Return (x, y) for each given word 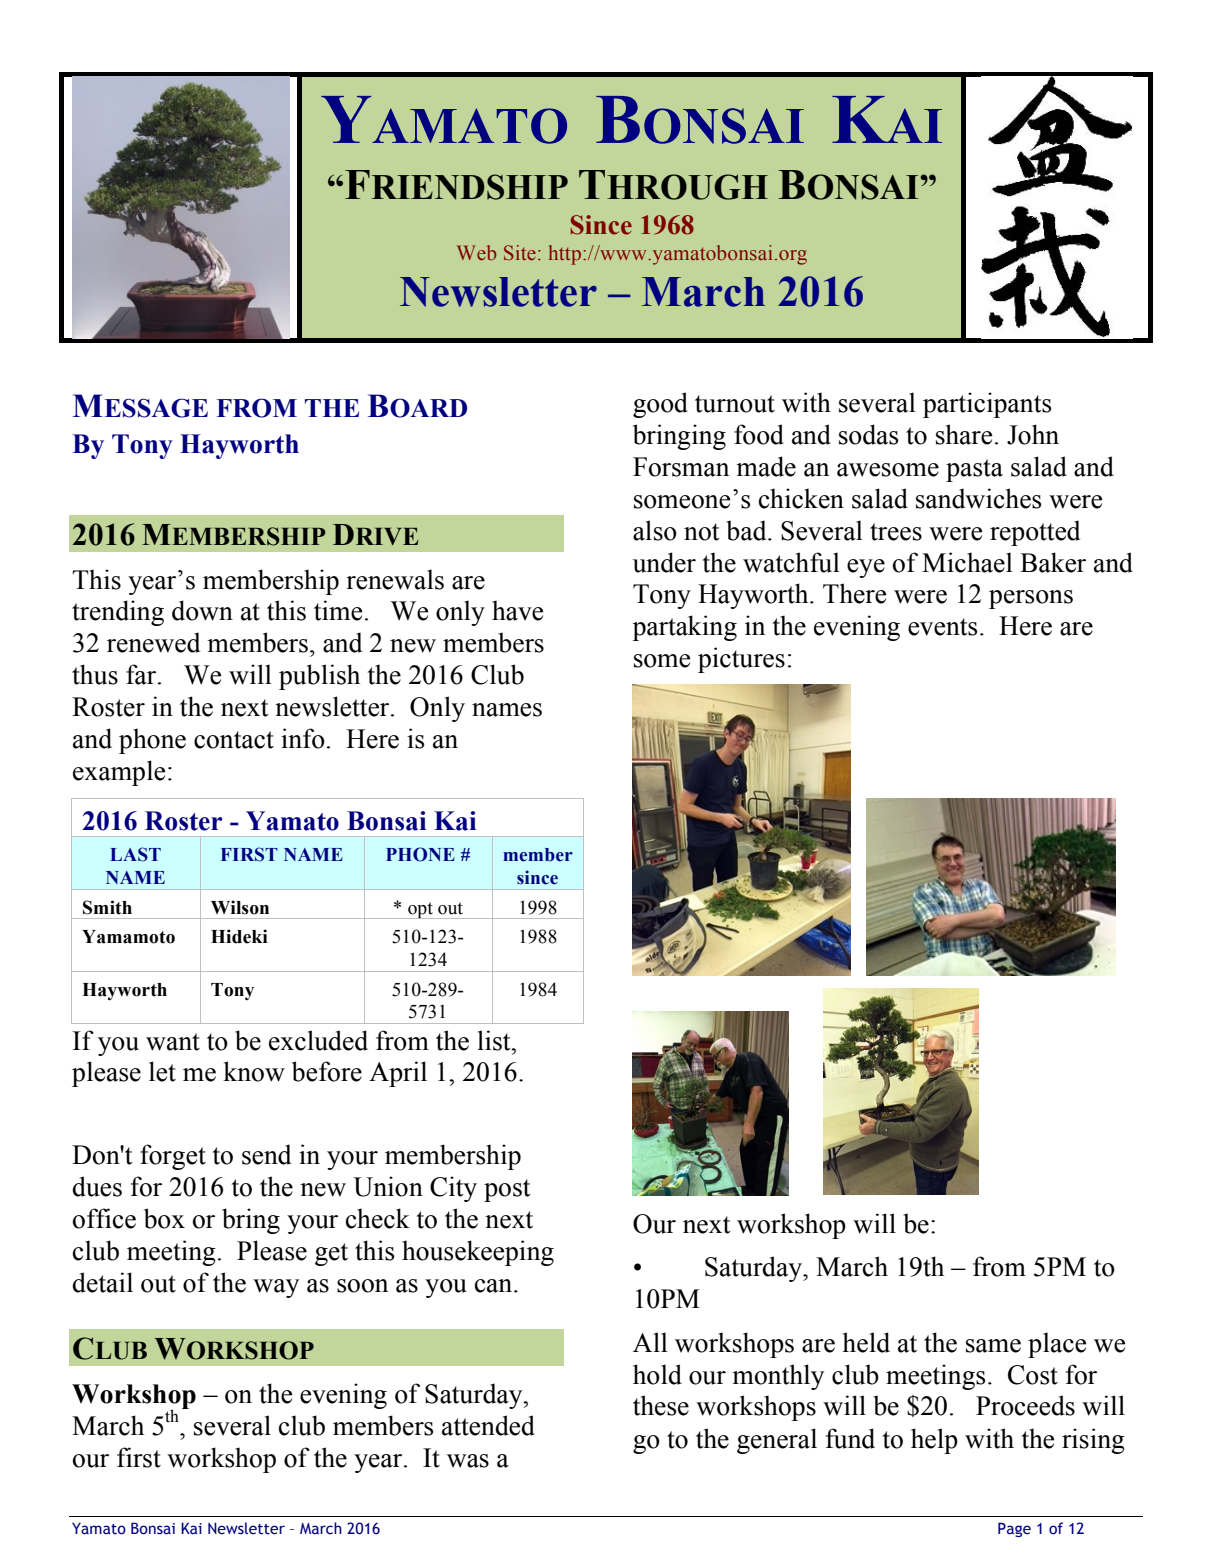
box (164, 1218)
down (202, 610)
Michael (967, 562)
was (468, 1461)
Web (476, 252)
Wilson (240, 907)
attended (488, 1425)
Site (520, 252)
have (517, 610)
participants (987, 405)
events (942, 627)
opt (420, 910)
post (507, 1190)
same (993, 1346)
